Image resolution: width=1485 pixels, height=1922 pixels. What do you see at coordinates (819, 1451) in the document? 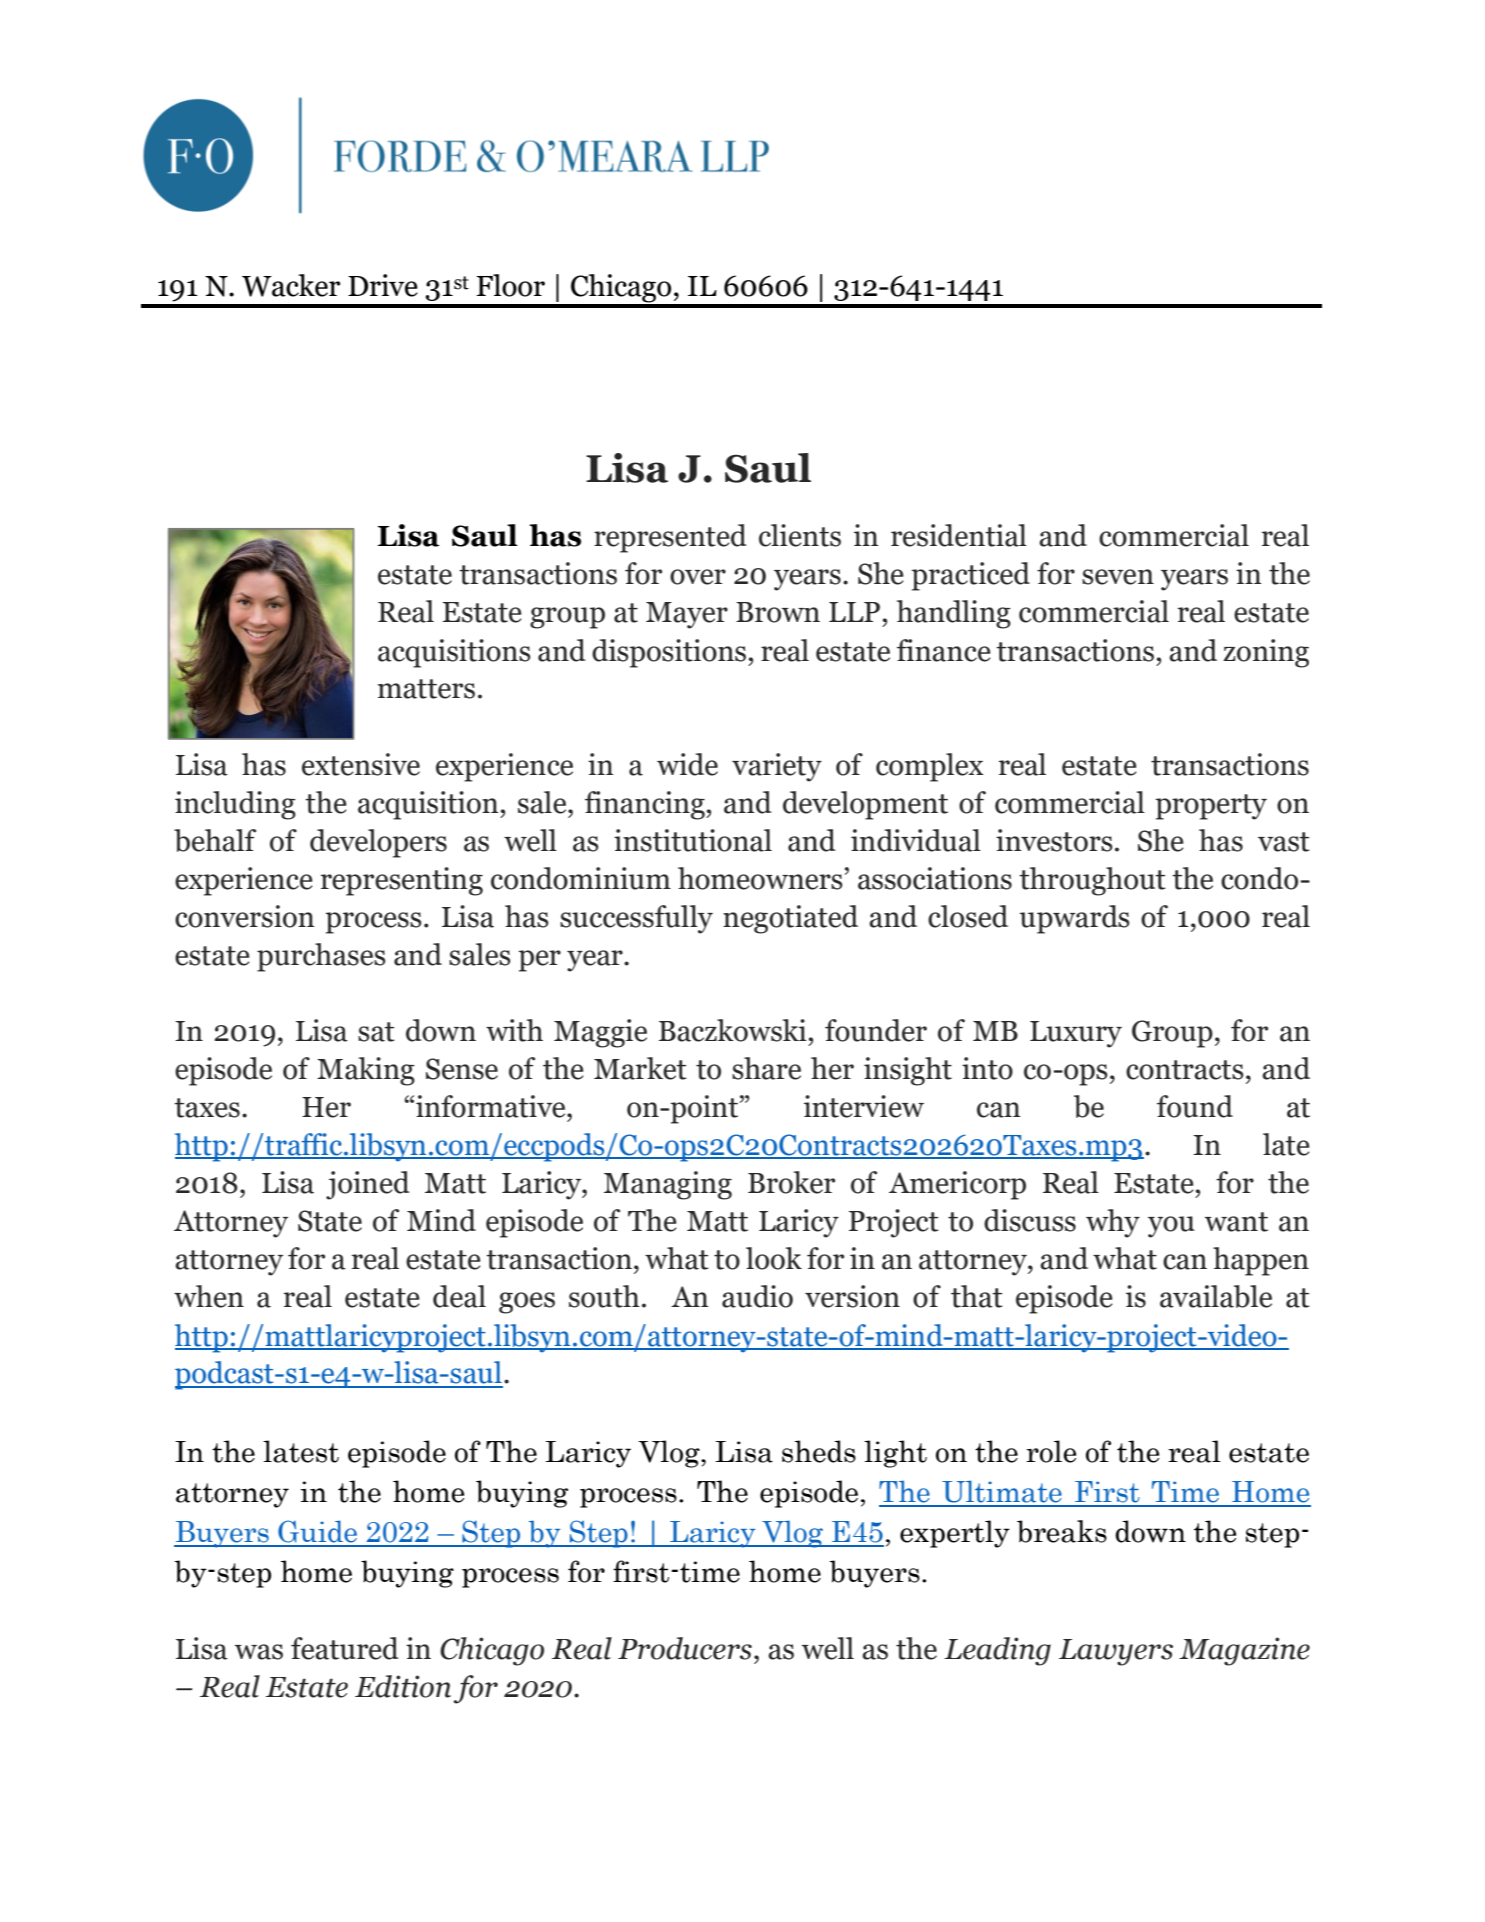
I see `sheds` at bounding box center [819, 1451].
